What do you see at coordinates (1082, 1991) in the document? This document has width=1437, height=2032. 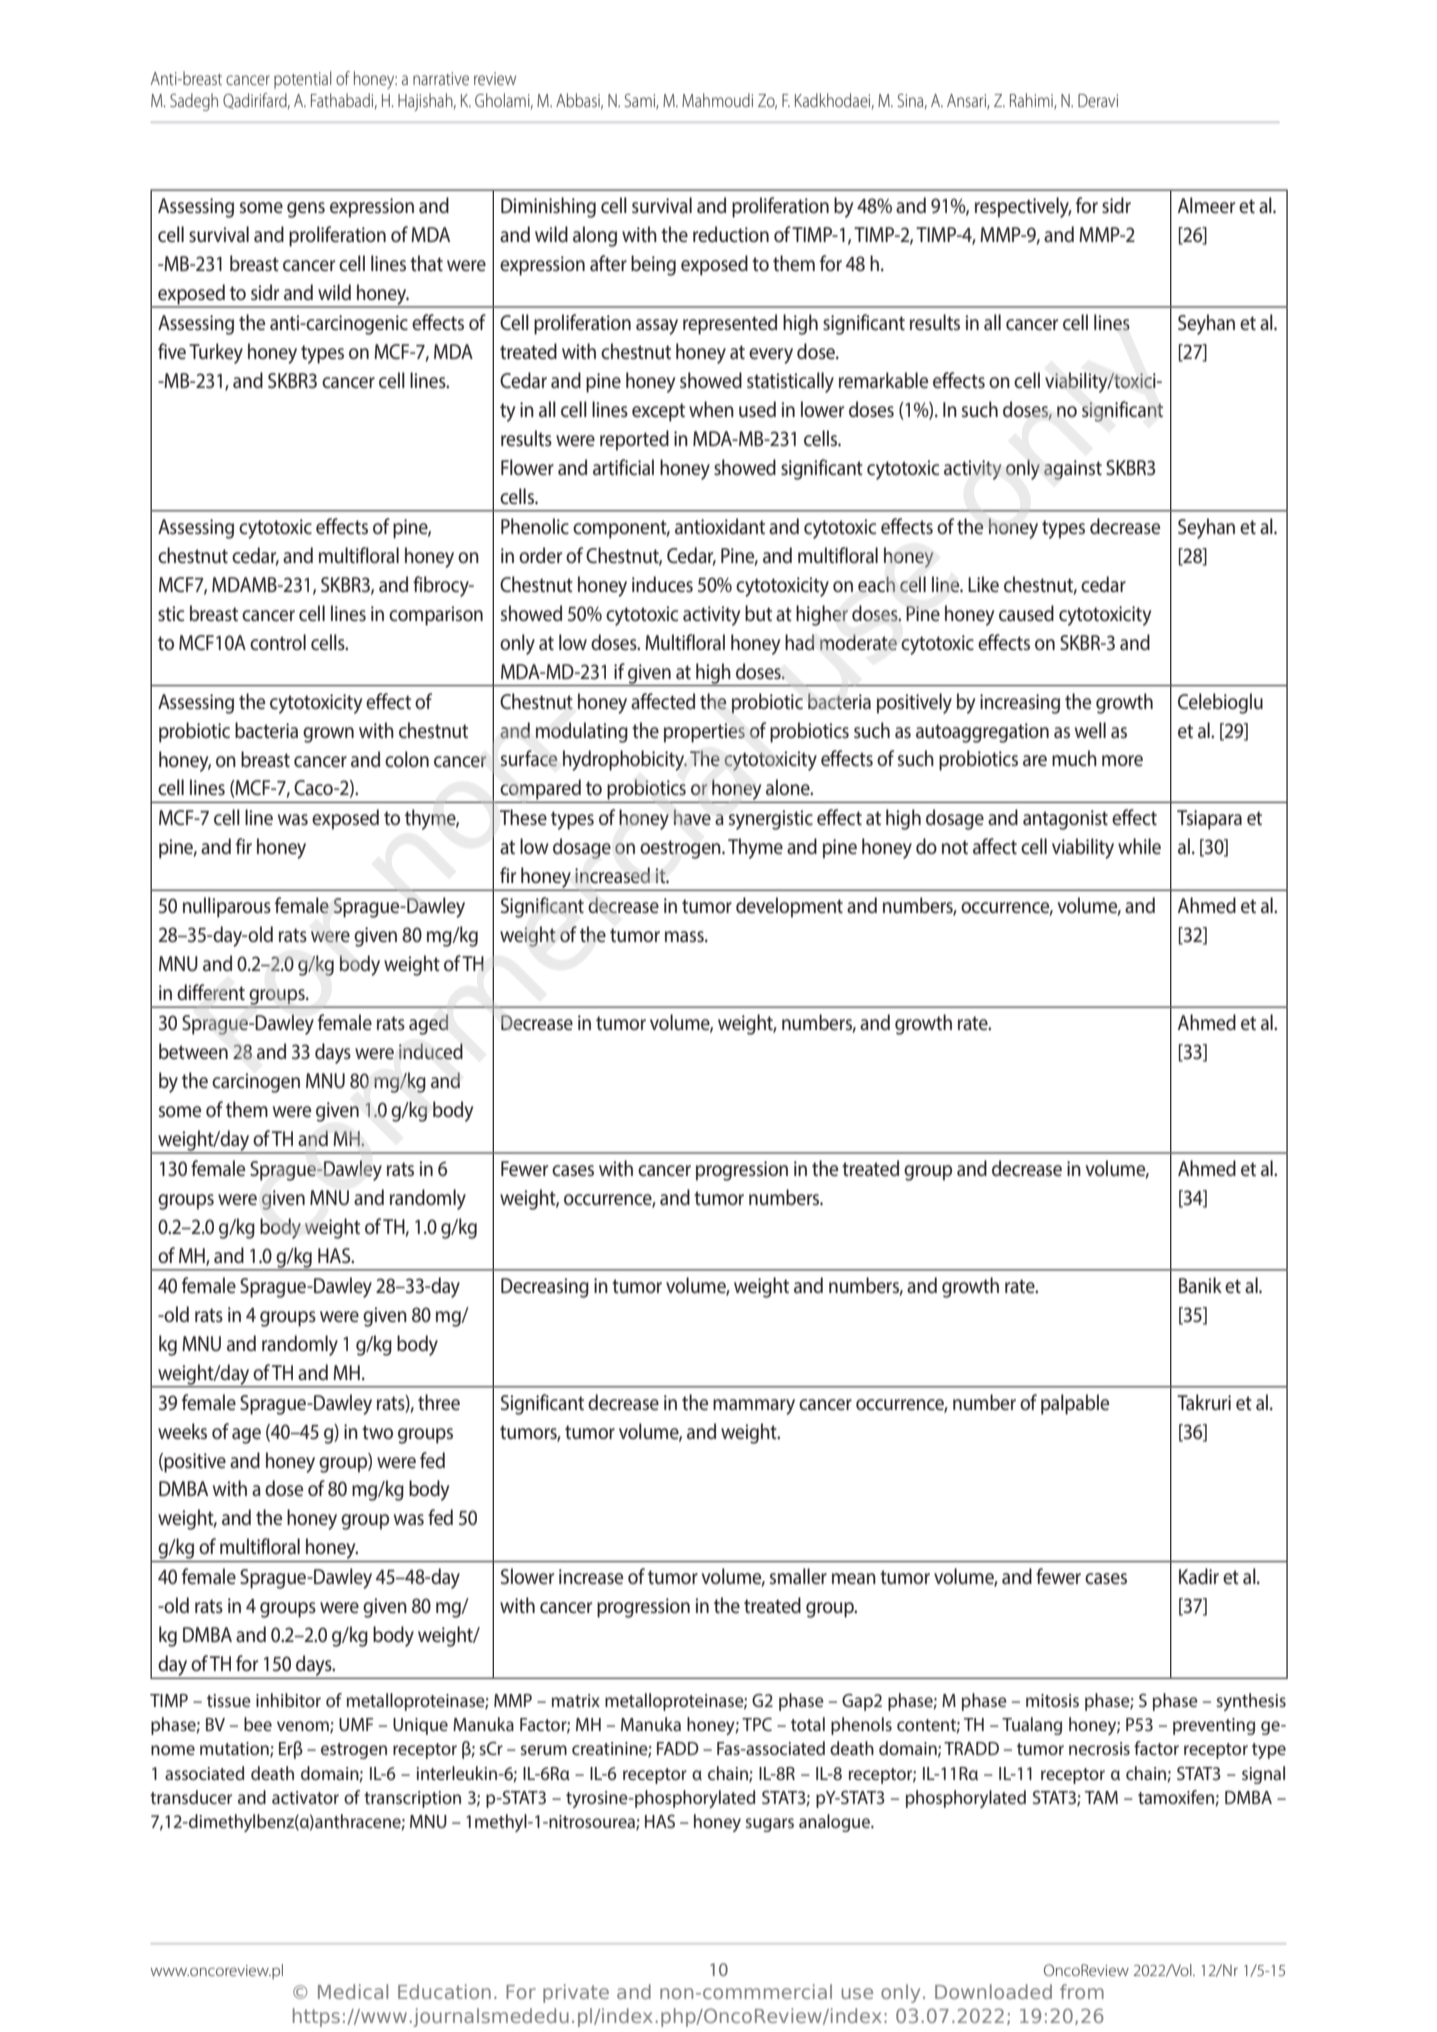 I see `from` at bounding box center [1082, 1991].
